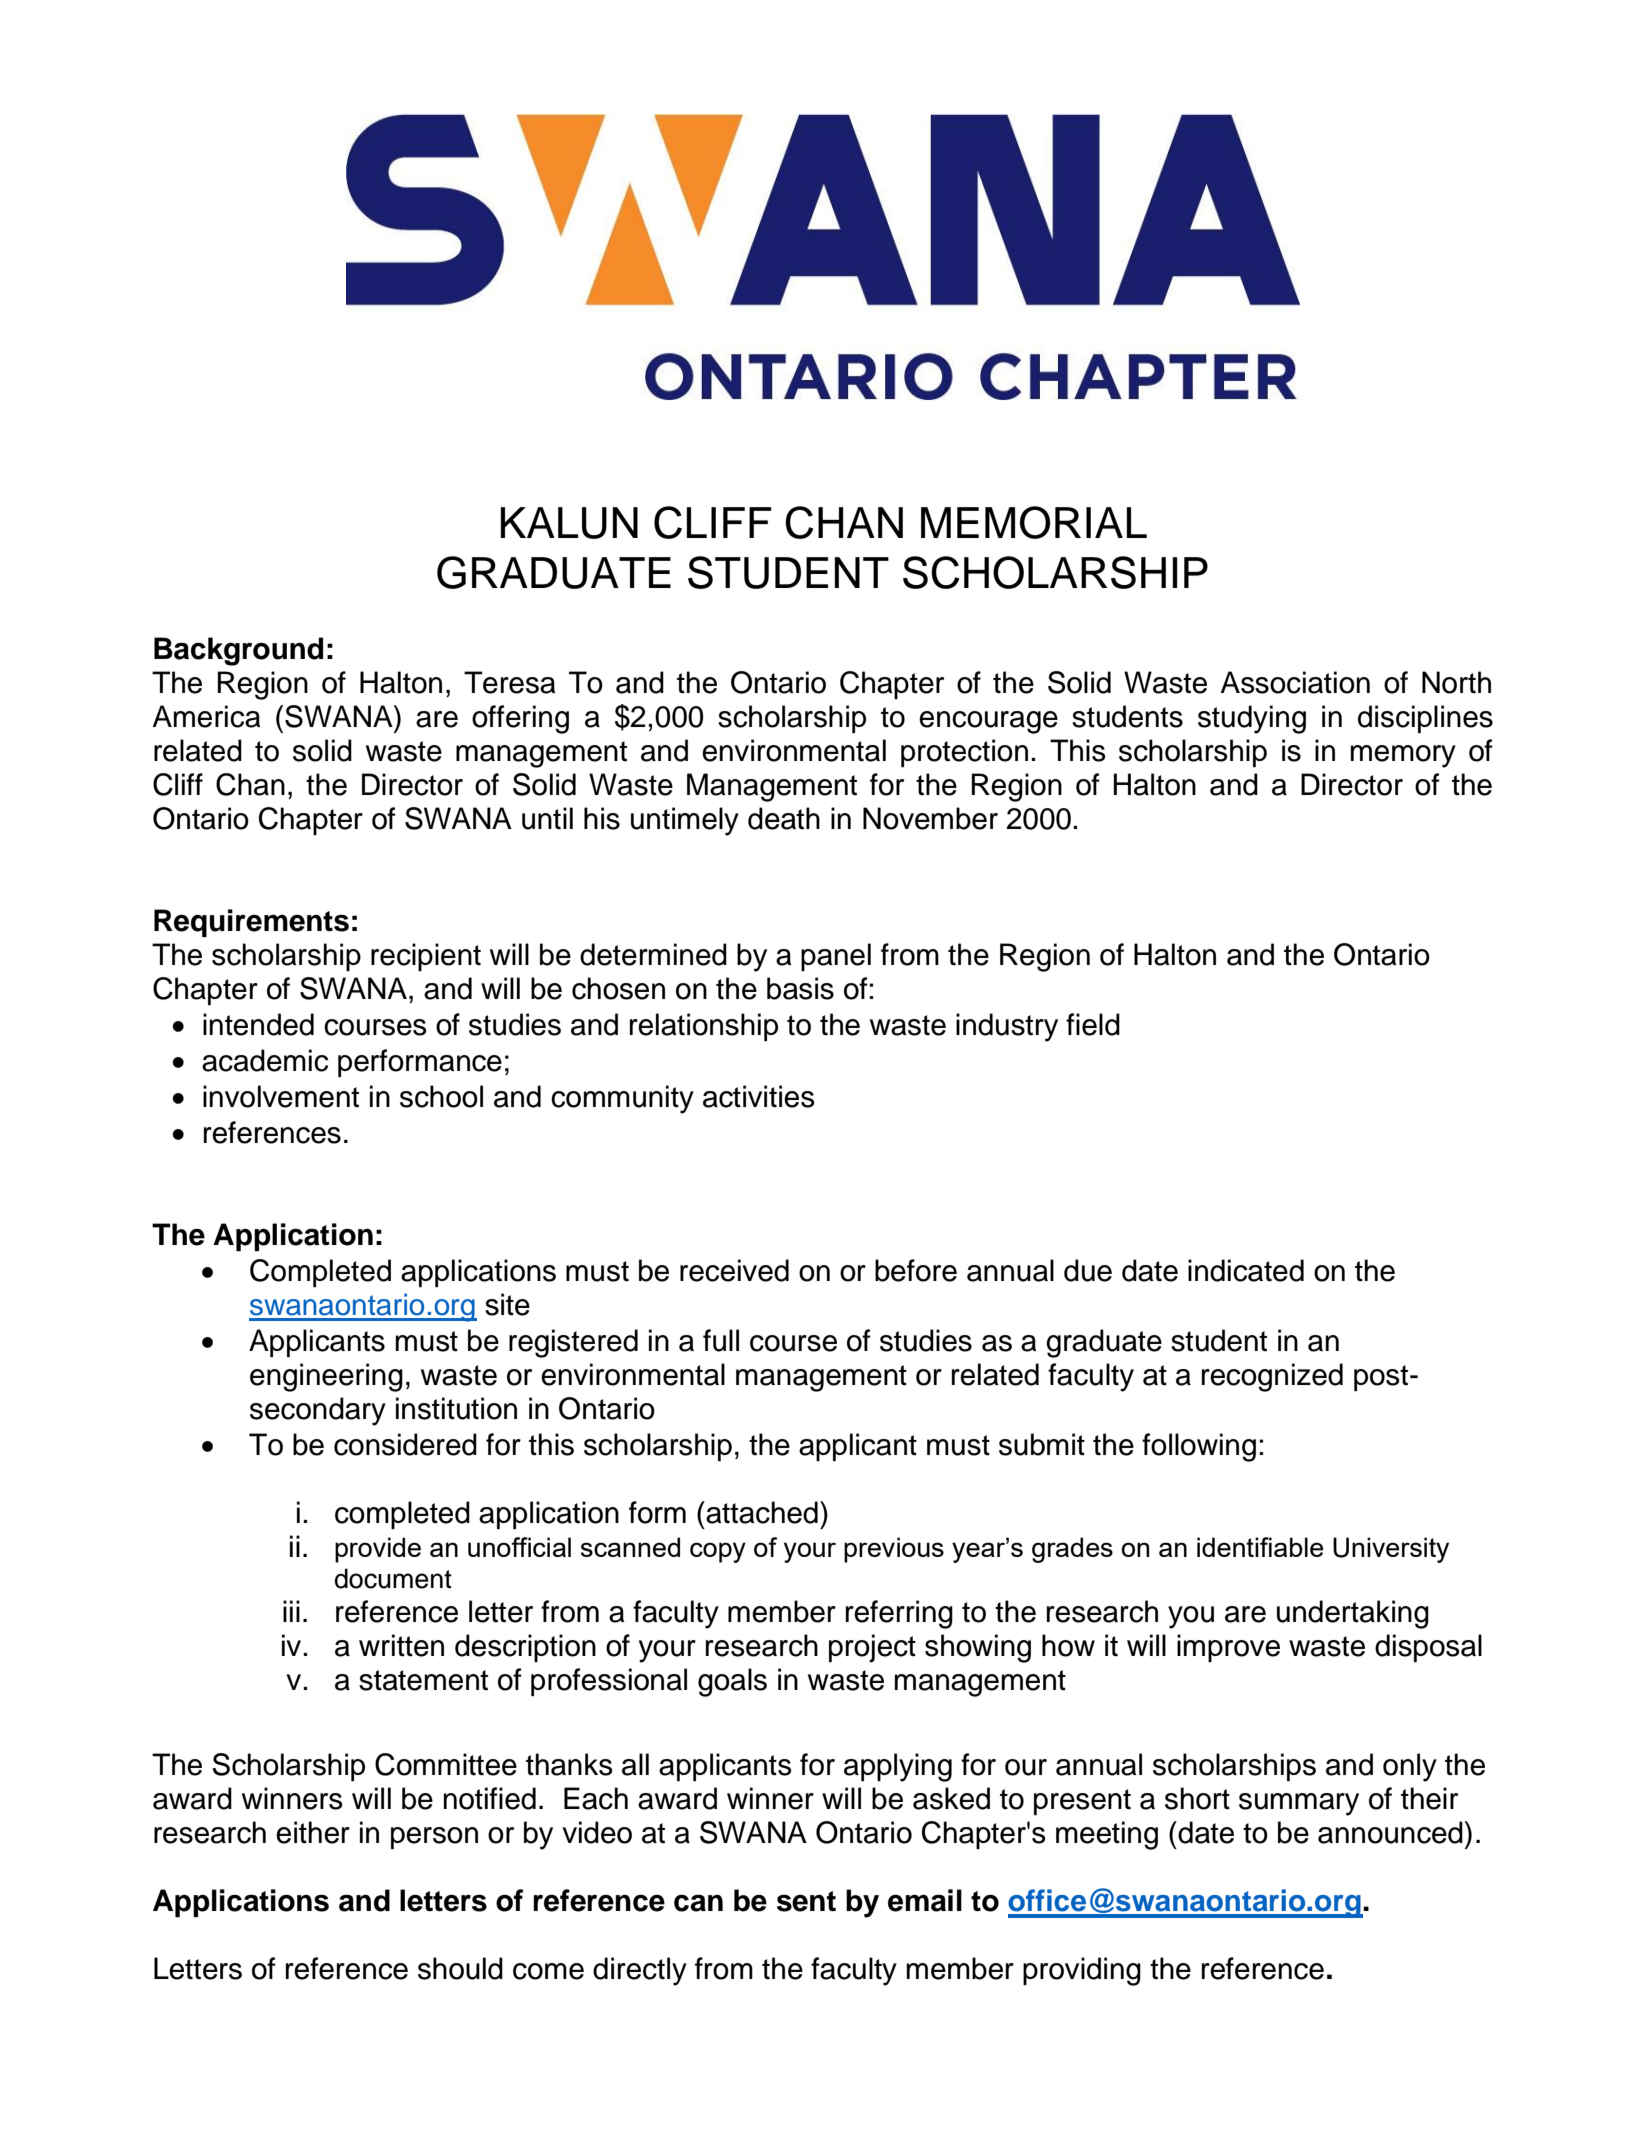 This screenshot has height=2130, width=1646. I want to click on improve, so click(1228, 1648).
